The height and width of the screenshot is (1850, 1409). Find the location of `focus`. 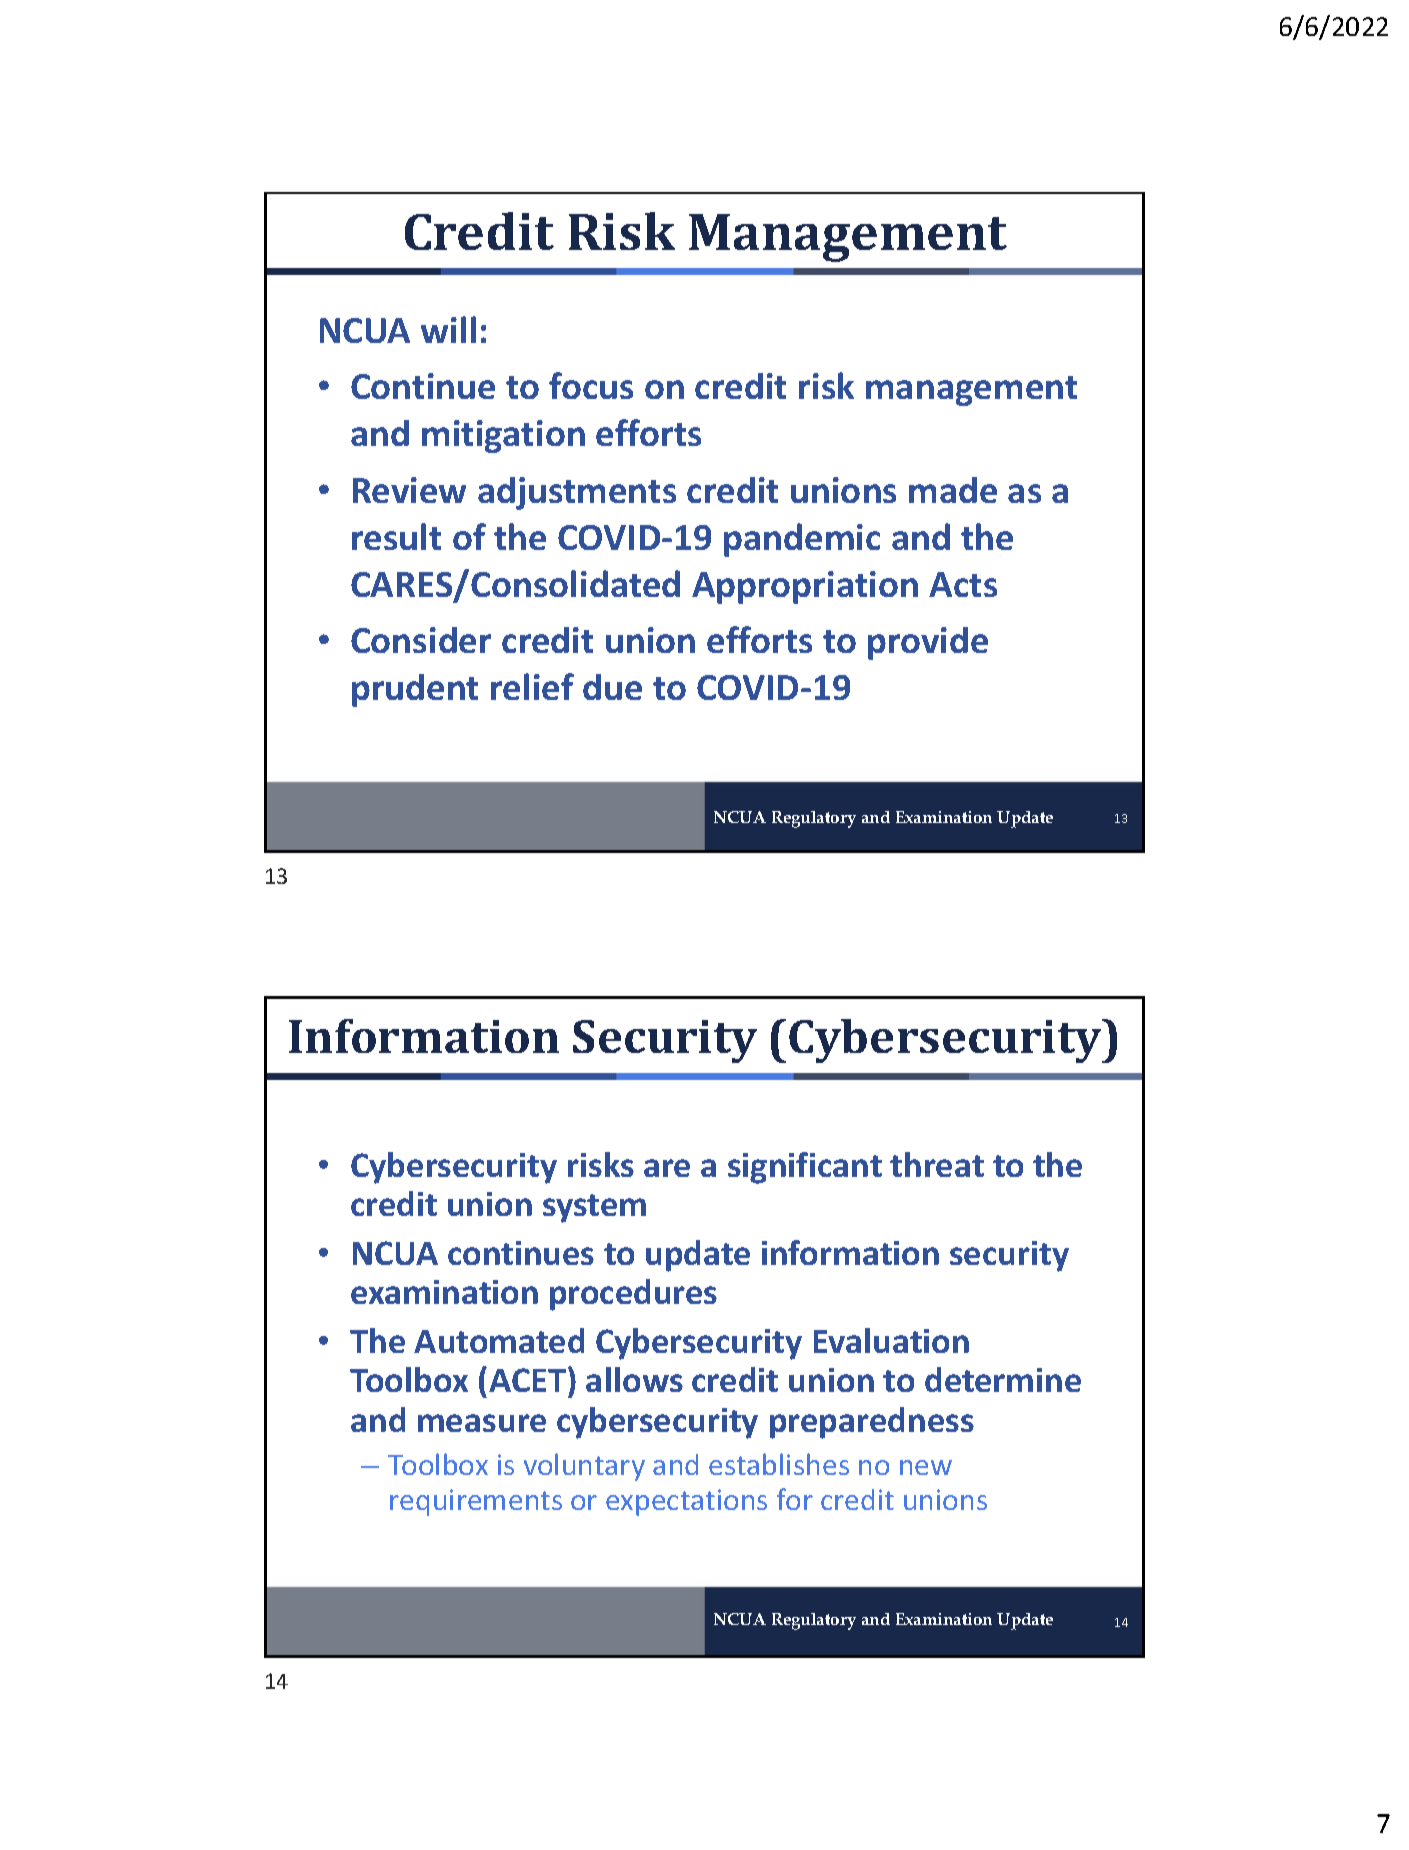

focus is located at coordinates (591, 385).
